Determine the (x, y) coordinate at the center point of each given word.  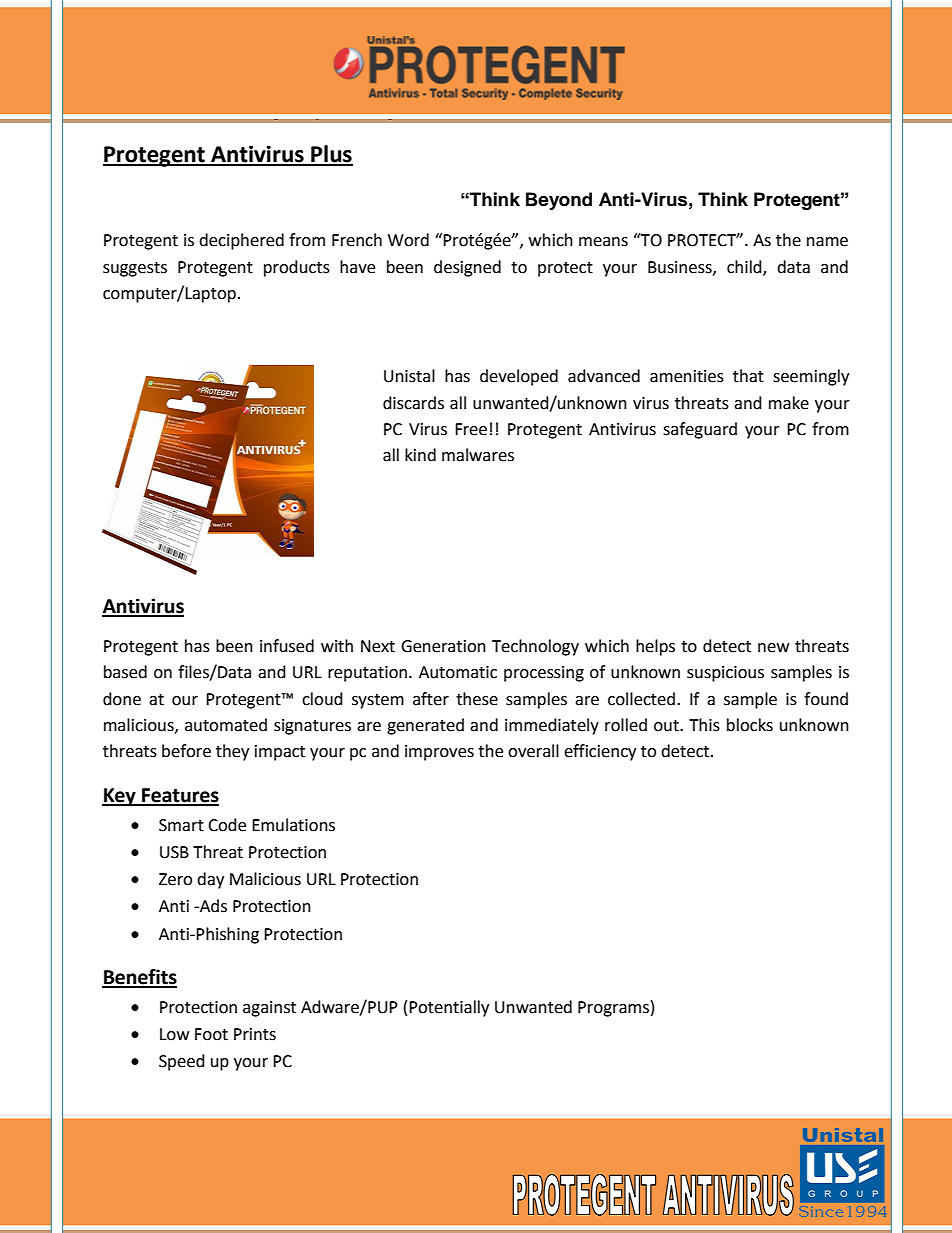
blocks (750, 725)
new (773, 648)
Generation (443, 646)
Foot (211, 1034)
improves (439, 753)
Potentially (449, 1008)
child (745, 267)
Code (227, 825)
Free (471, 429)
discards (413, 403)
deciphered (241, 241)
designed (467, 268)
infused (287, 646)
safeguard (700, 430)
